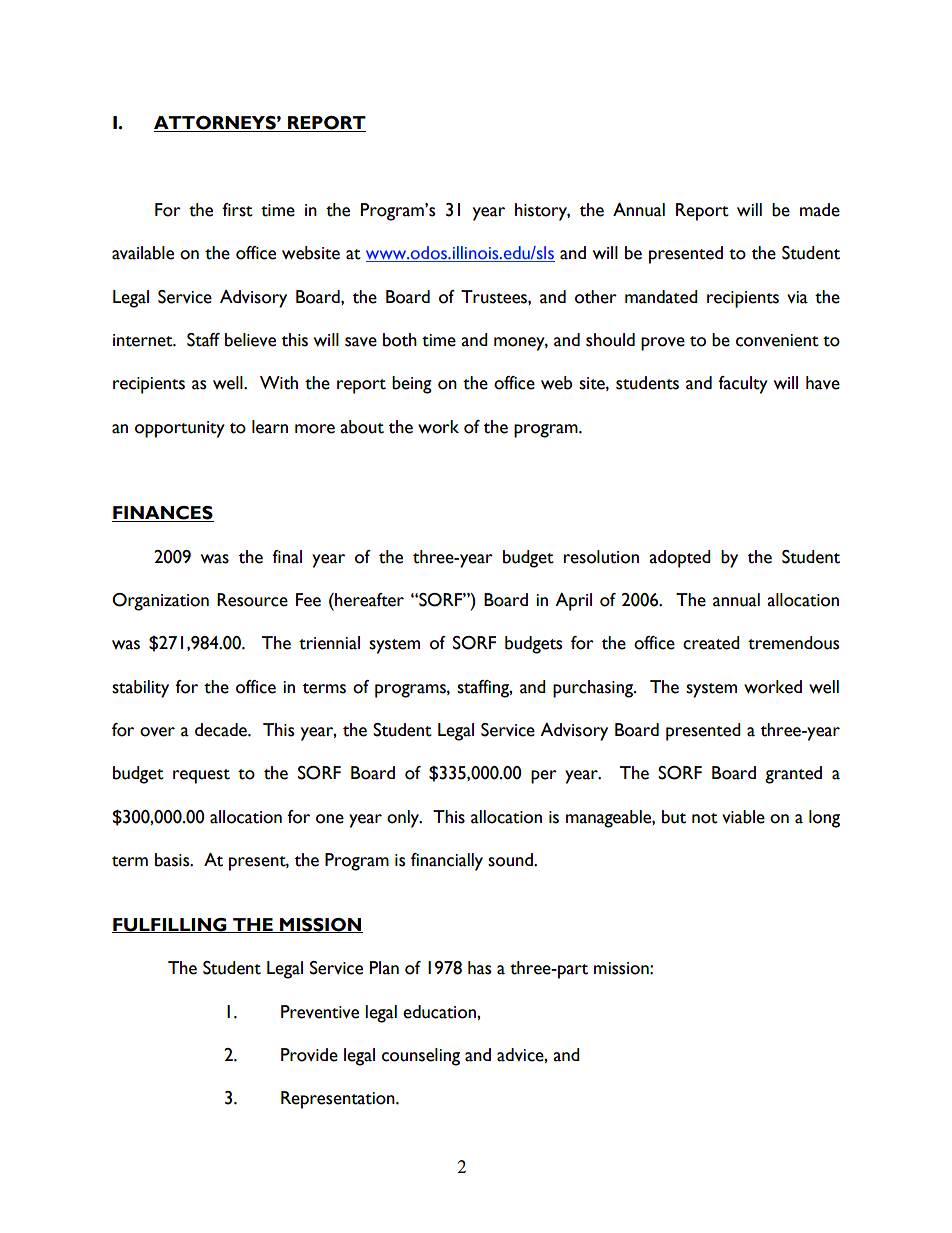  I want to click on being, so click(412, 385).
